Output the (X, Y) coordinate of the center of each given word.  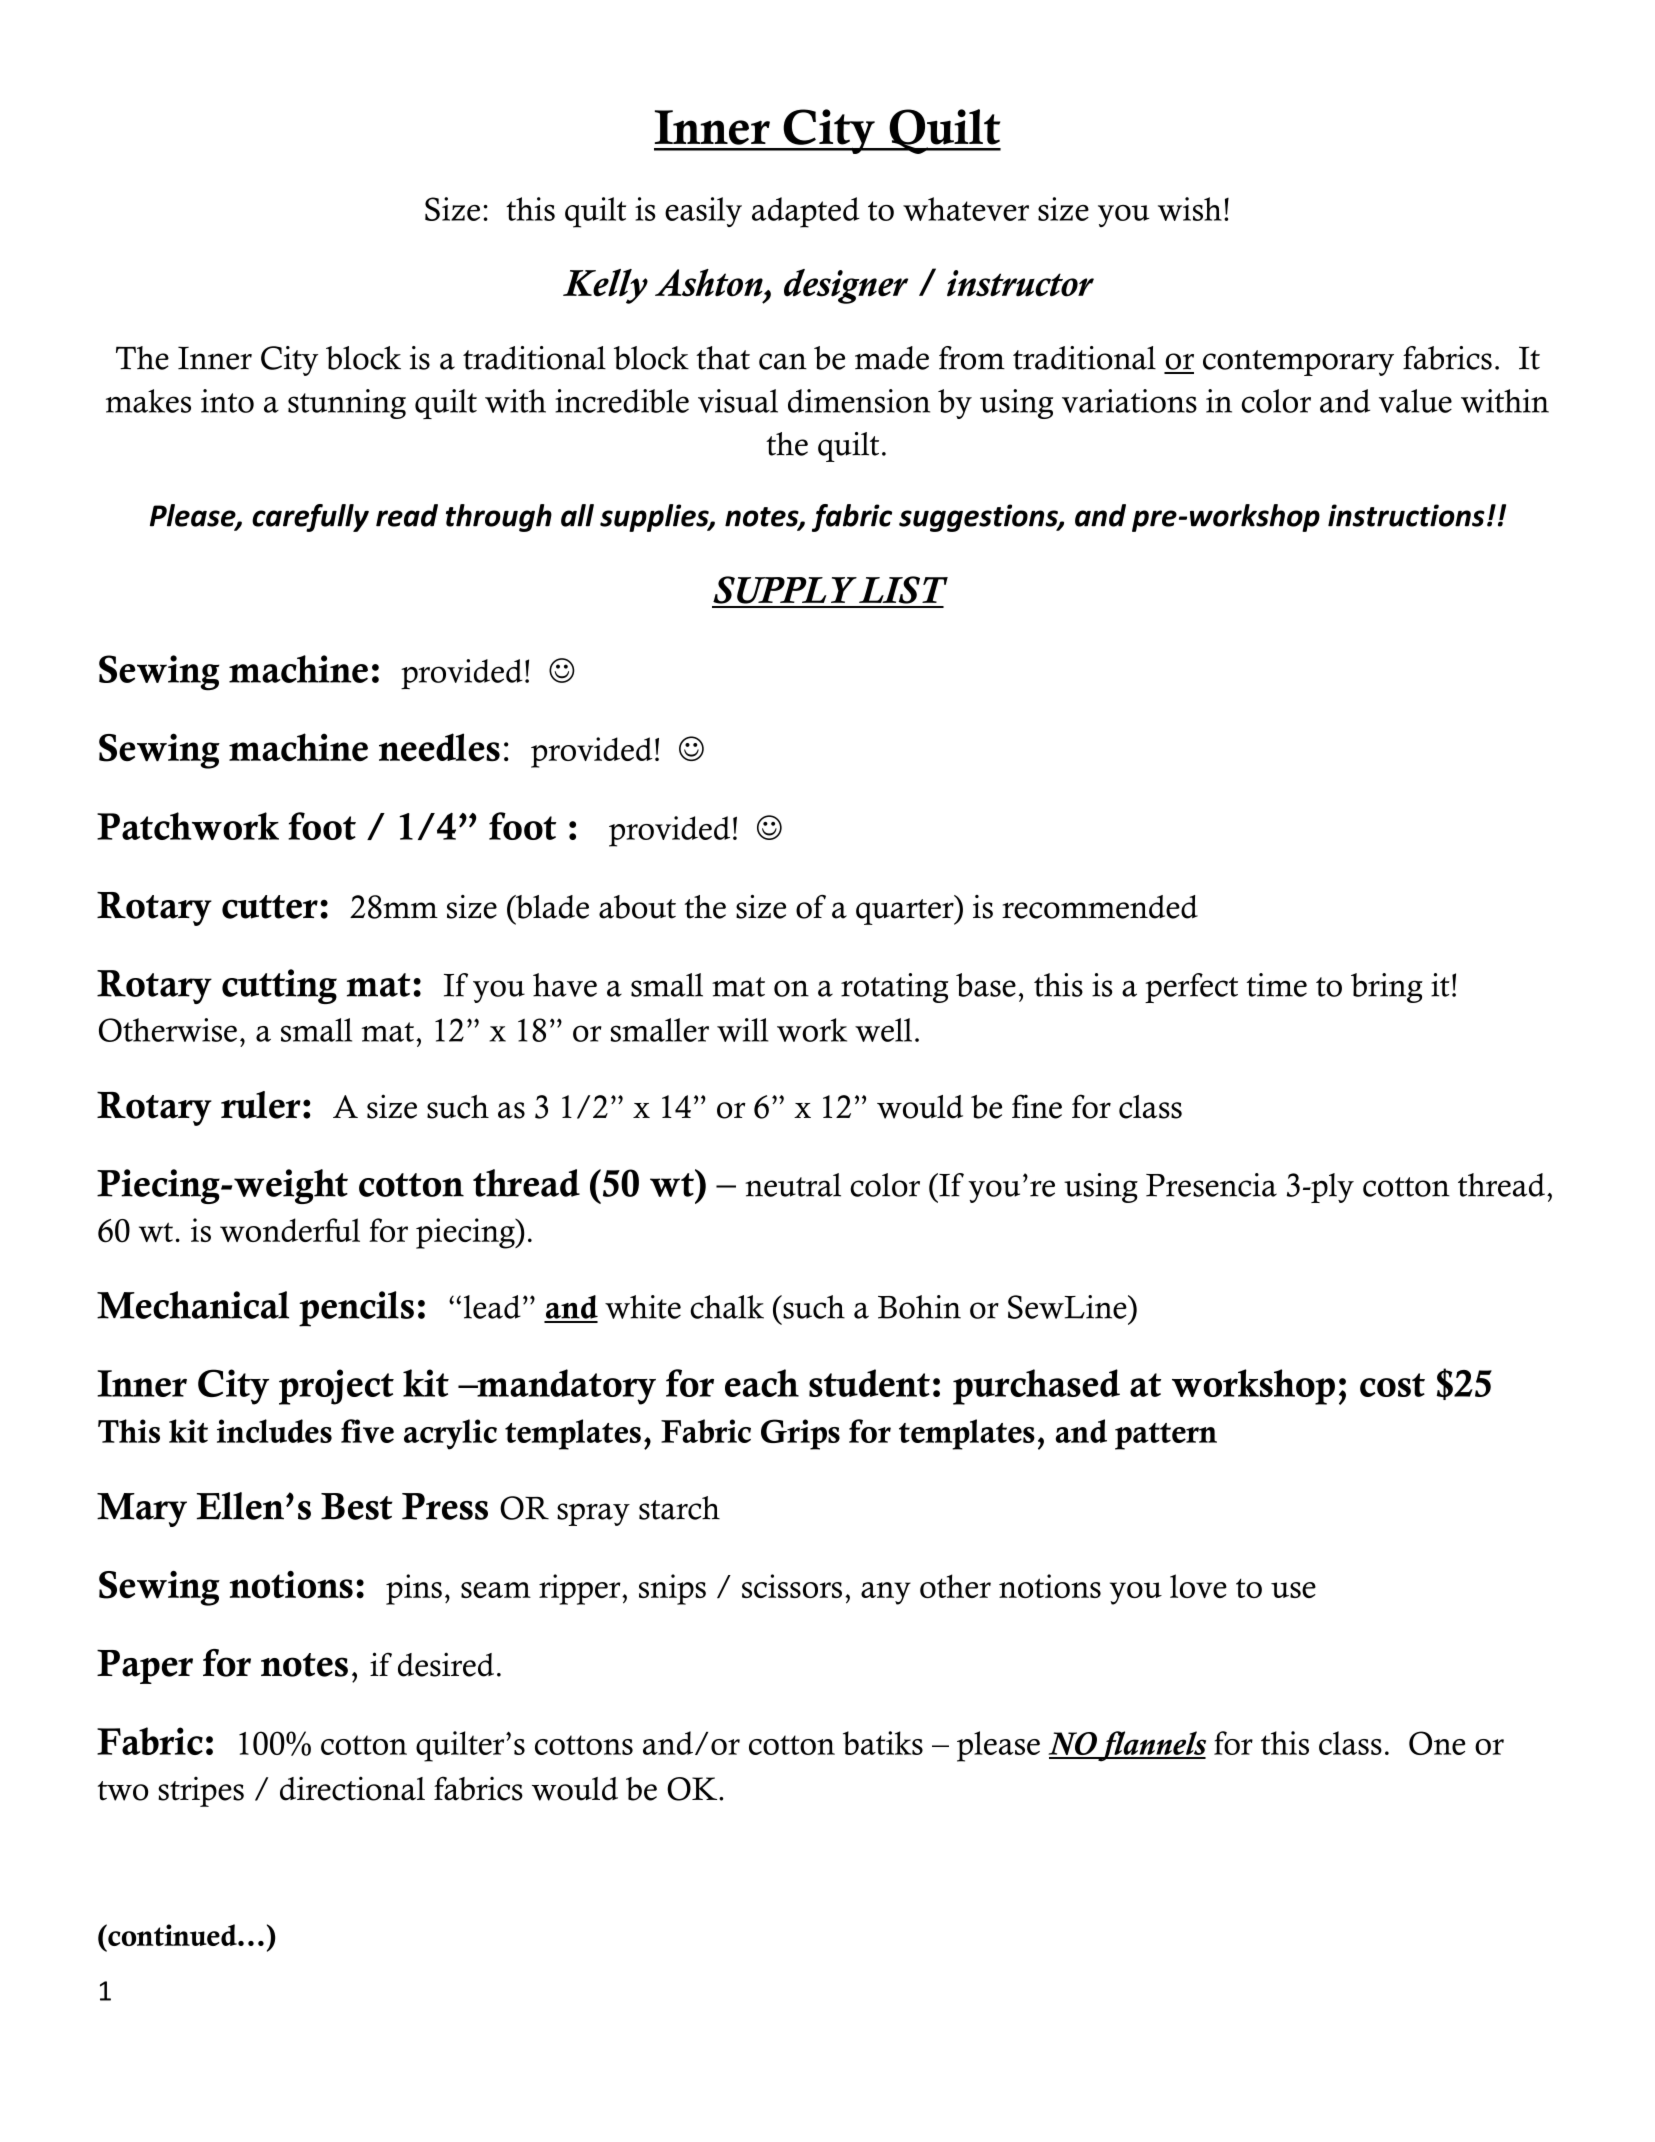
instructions (1406, 515)
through (499, 518)
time (1277, 985)
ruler (261, 1105)
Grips (800, 1434)
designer (846, 286)
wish (1190, 209)
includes (274, 1431)
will (742, 1030)
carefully (310, 518)
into (227, 401)
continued (172, 1935)
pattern (1166, 1436)
